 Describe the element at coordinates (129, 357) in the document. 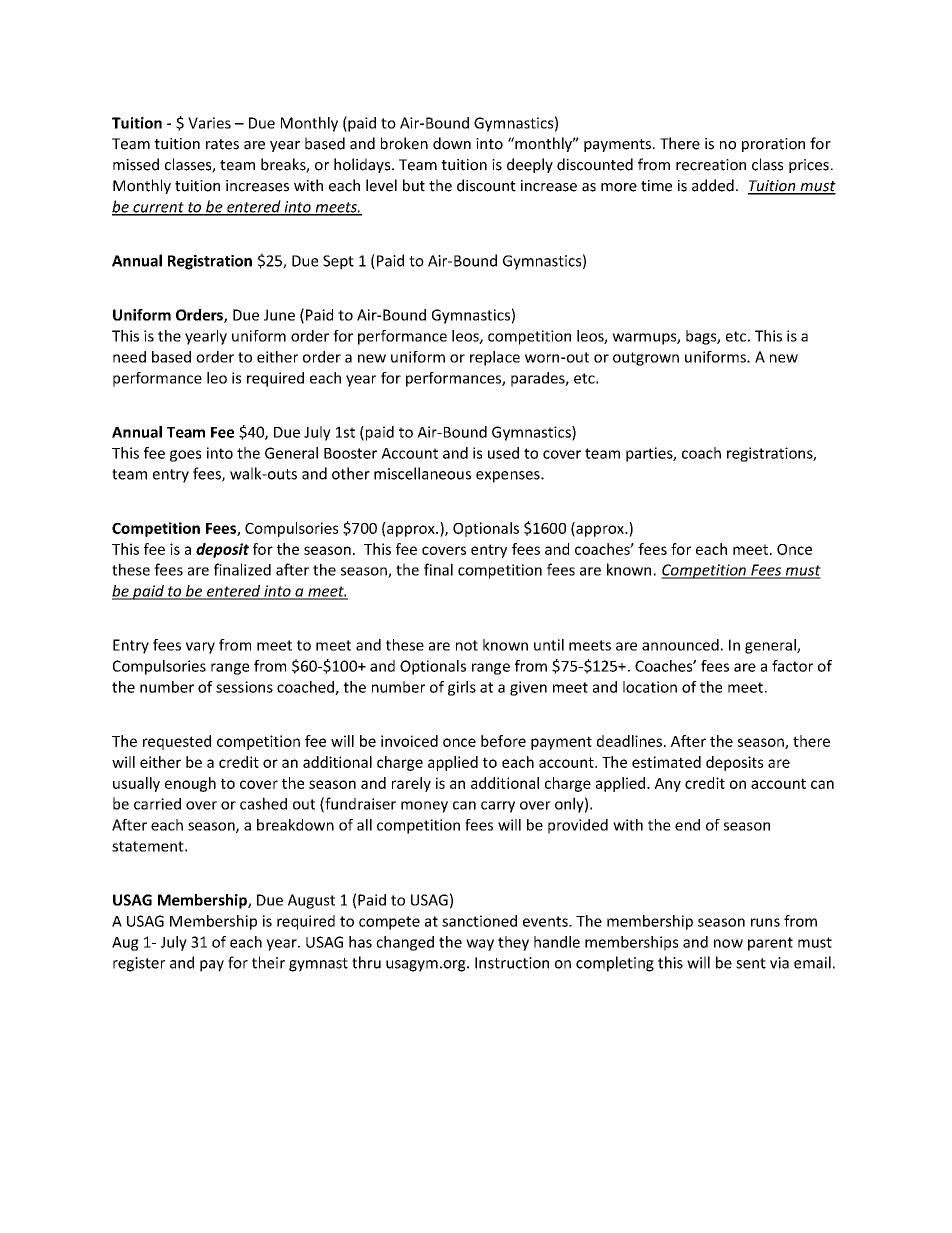

I see `need` at that location.
